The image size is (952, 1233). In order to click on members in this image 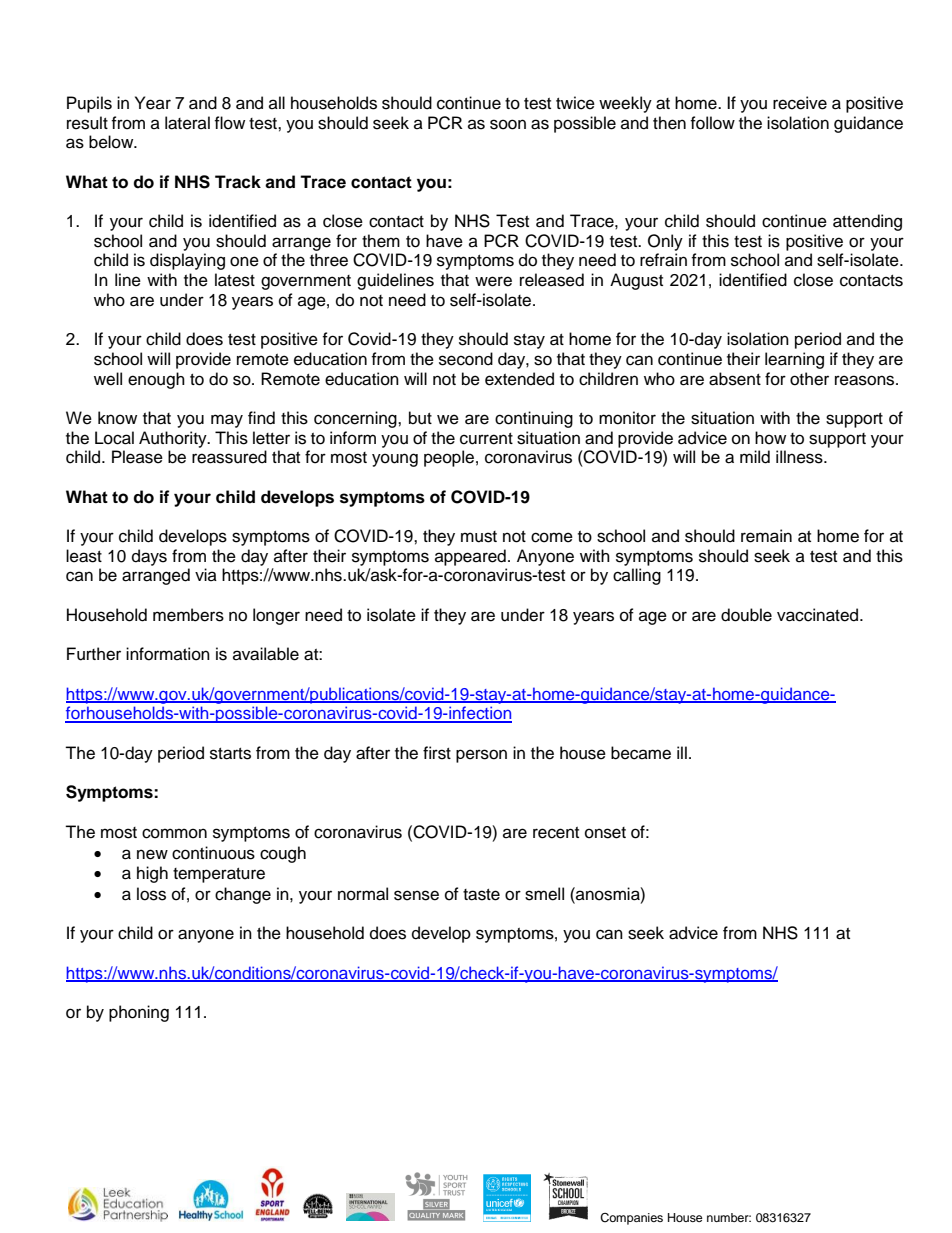, I will do `click(188, 615)`.
